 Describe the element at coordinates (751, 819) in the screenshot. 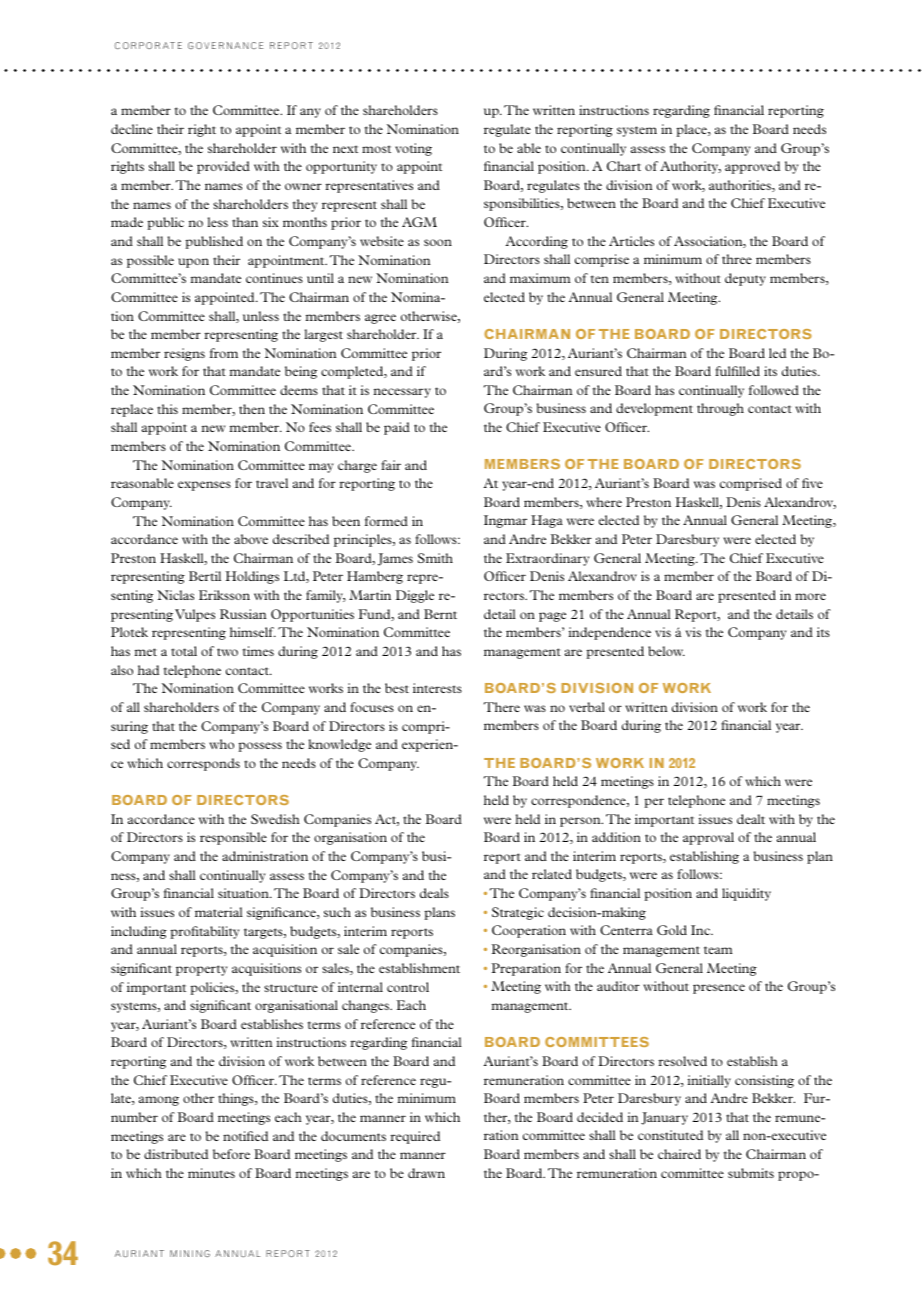

I see `dealt` at that location.
